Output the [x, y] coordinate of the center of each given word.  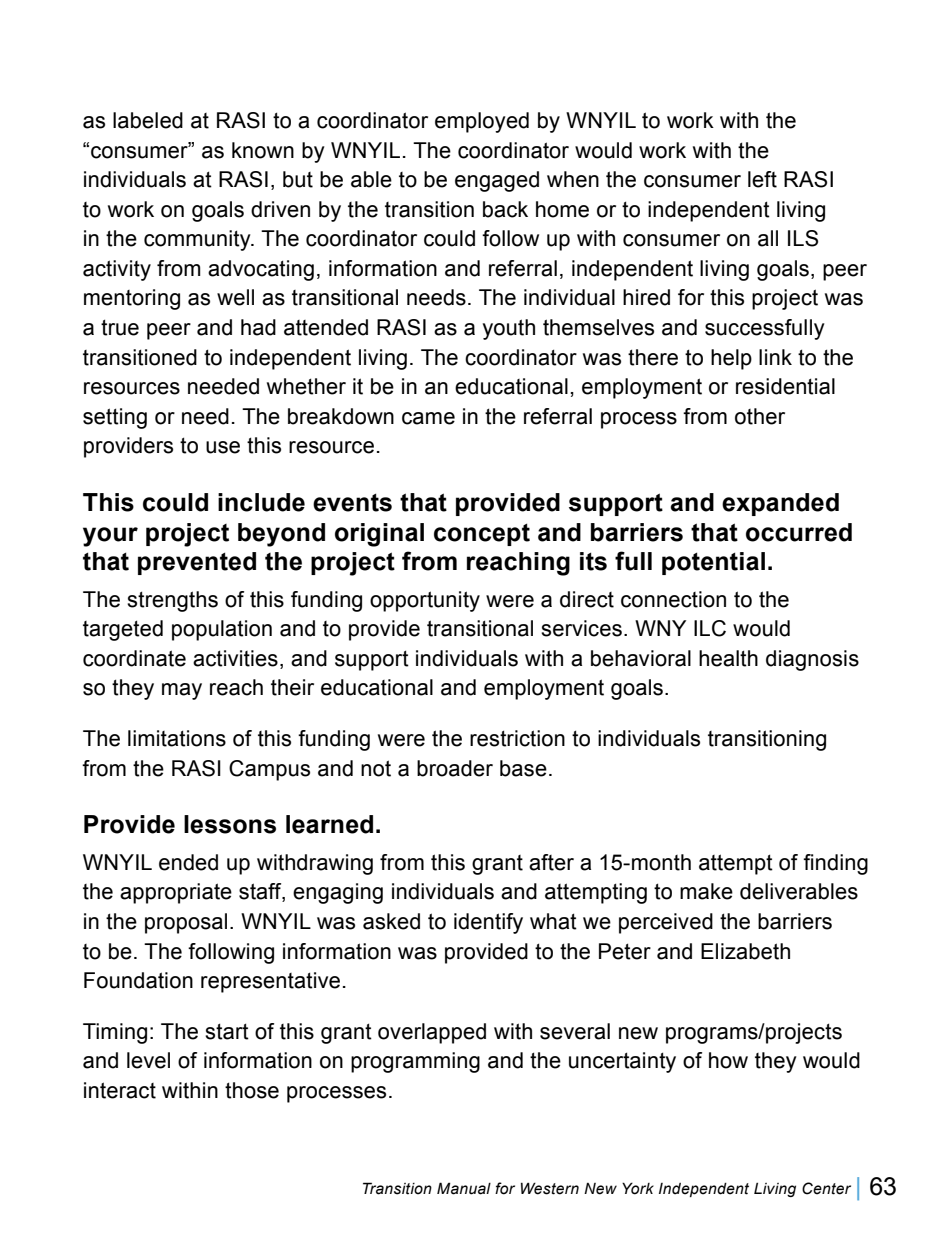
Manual [464, 1188]
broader [455, 768]
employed [482, 122]
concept [482, 535]
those [252, 1090]
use [223, 447]
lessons [230, 824]
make [706, 891]
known [263, 150]
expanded [780, 504]
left [762, 179]
